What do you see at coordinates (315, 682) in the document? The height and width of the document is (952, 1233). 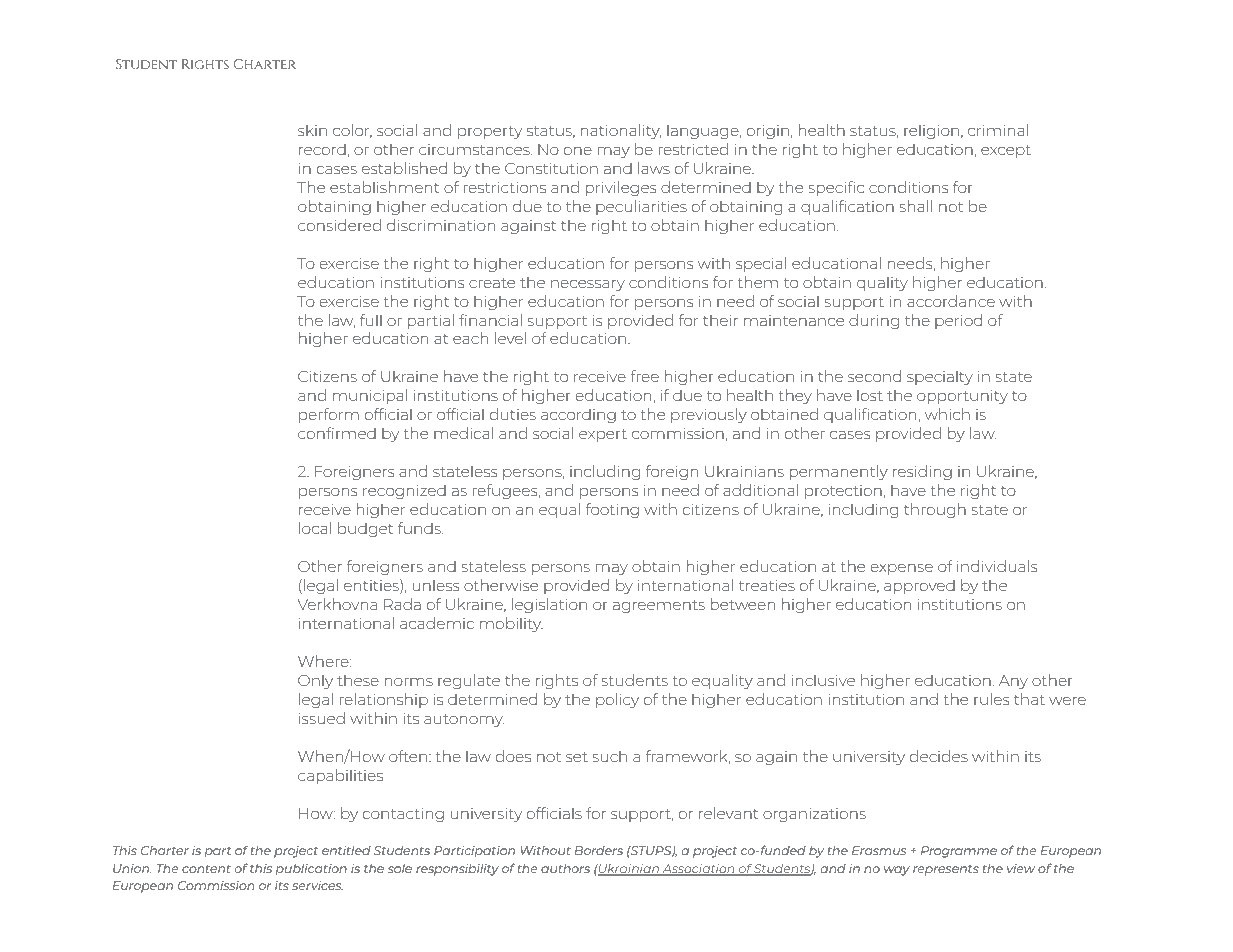 I see `Only` at bounding box center [315, 682].
